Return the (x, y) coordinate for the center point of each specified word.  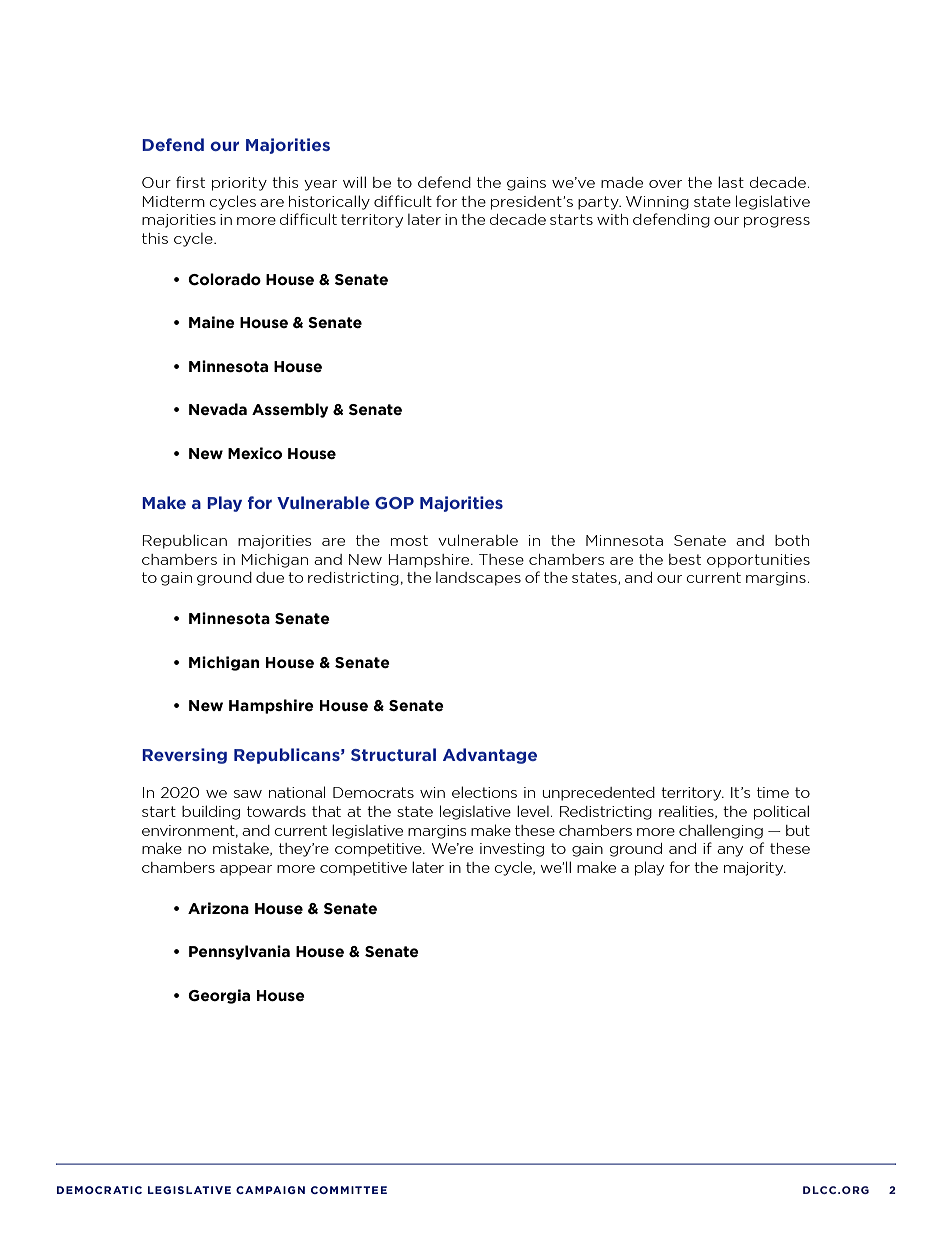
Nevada (218, 409)
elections (484, 792)
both (792, 540)
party (599, 203)
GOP (394, 503)
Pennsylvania (239, 952)
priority (239, 184)
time (773, 792)
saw (248, 794)
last (731, 182)
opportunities (758, 561)
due (270, 577)
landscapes (478, 579)
